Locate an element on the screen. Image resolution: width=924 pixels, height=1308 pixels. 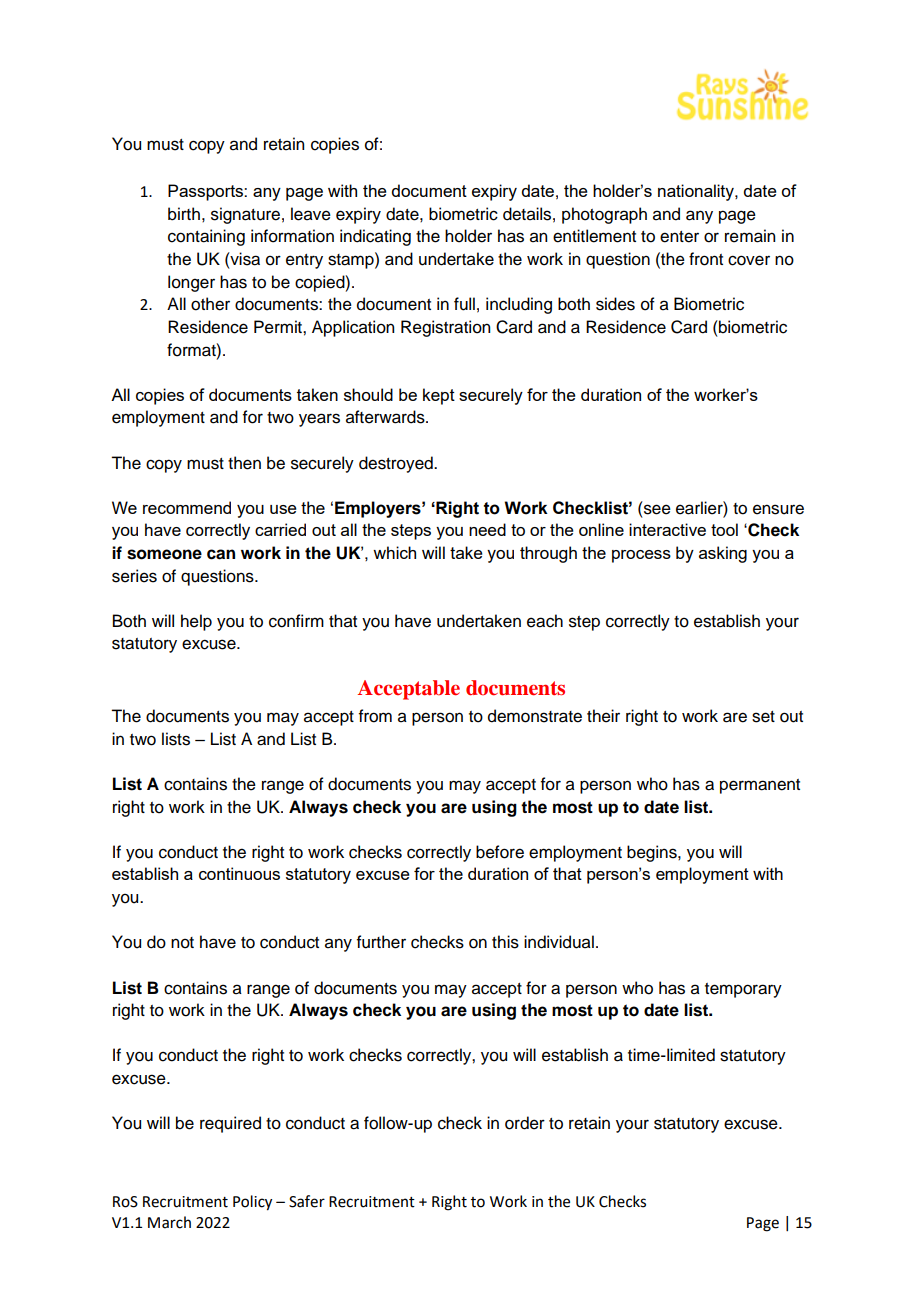
enter is located at coordinates (679, 237).
